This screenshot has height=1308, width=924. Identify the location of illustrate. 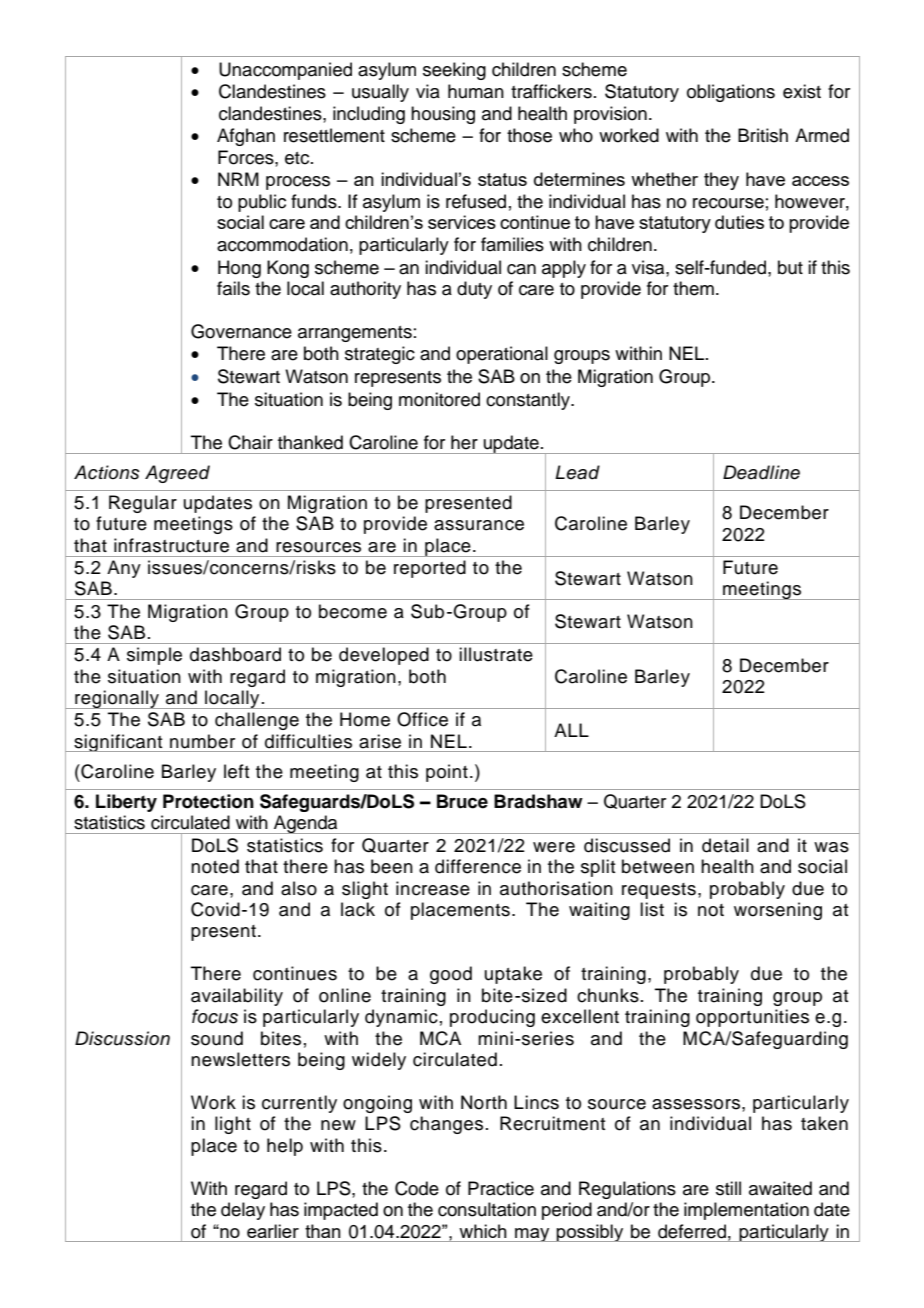
(496, 654).
